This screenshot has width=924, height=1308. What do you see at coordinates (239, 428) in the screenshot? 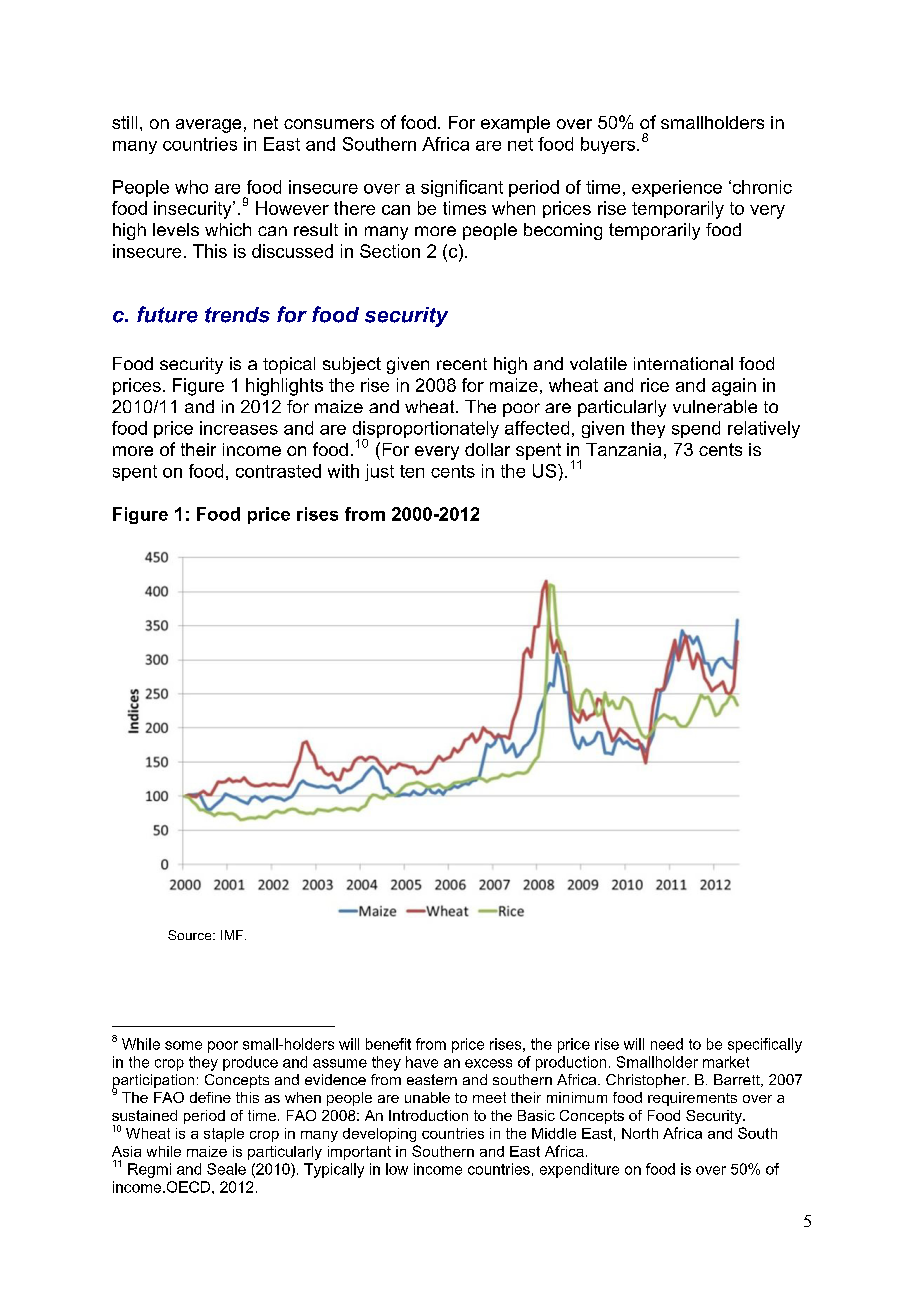
I see `increases` at bounding box center [239, 428].
